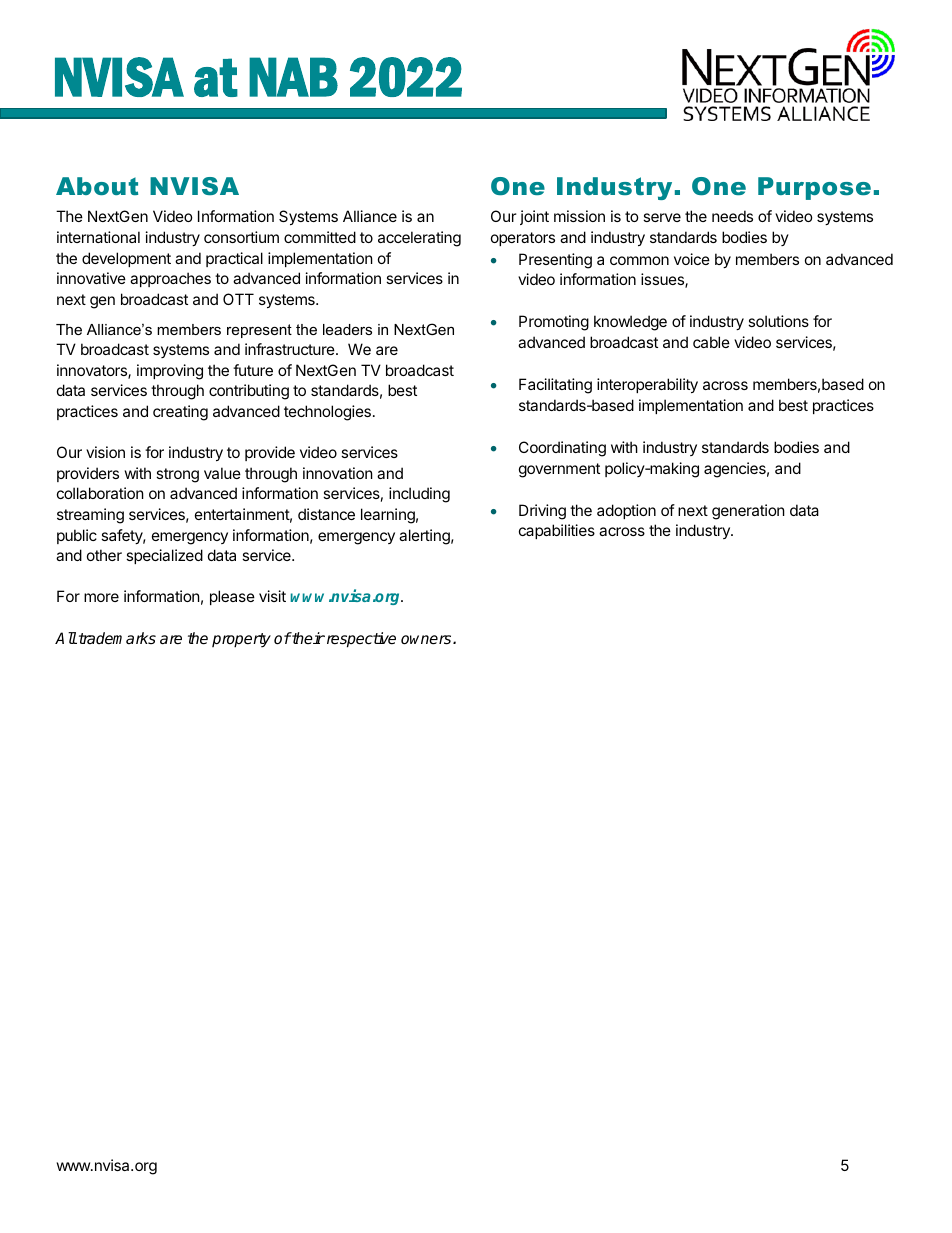 The height and width of the page is (1233, 952). I want to click on voice, so click(692, 259).
